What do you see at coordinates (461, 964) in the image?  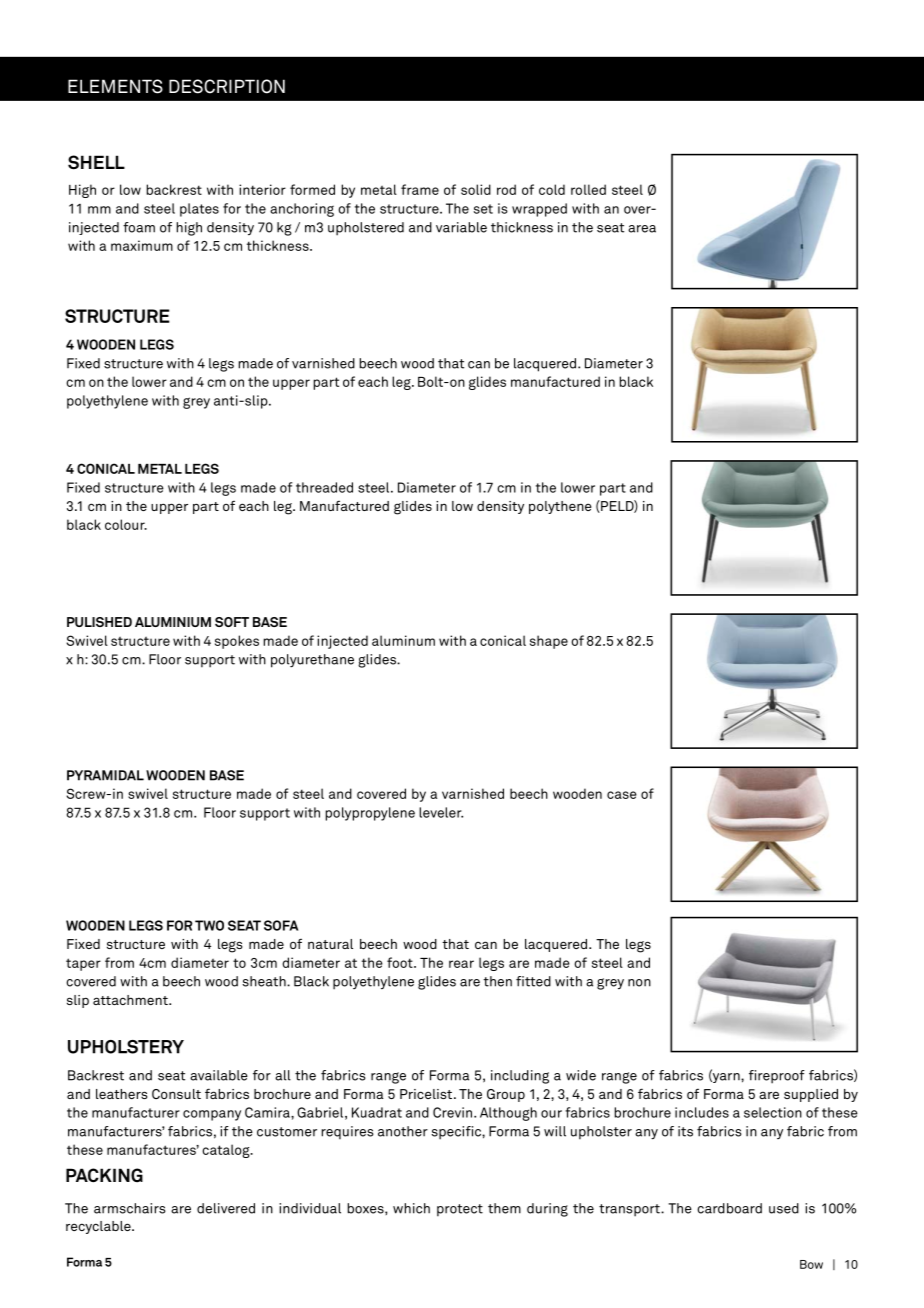 I see `rear` at bounding box center [461, 964].
